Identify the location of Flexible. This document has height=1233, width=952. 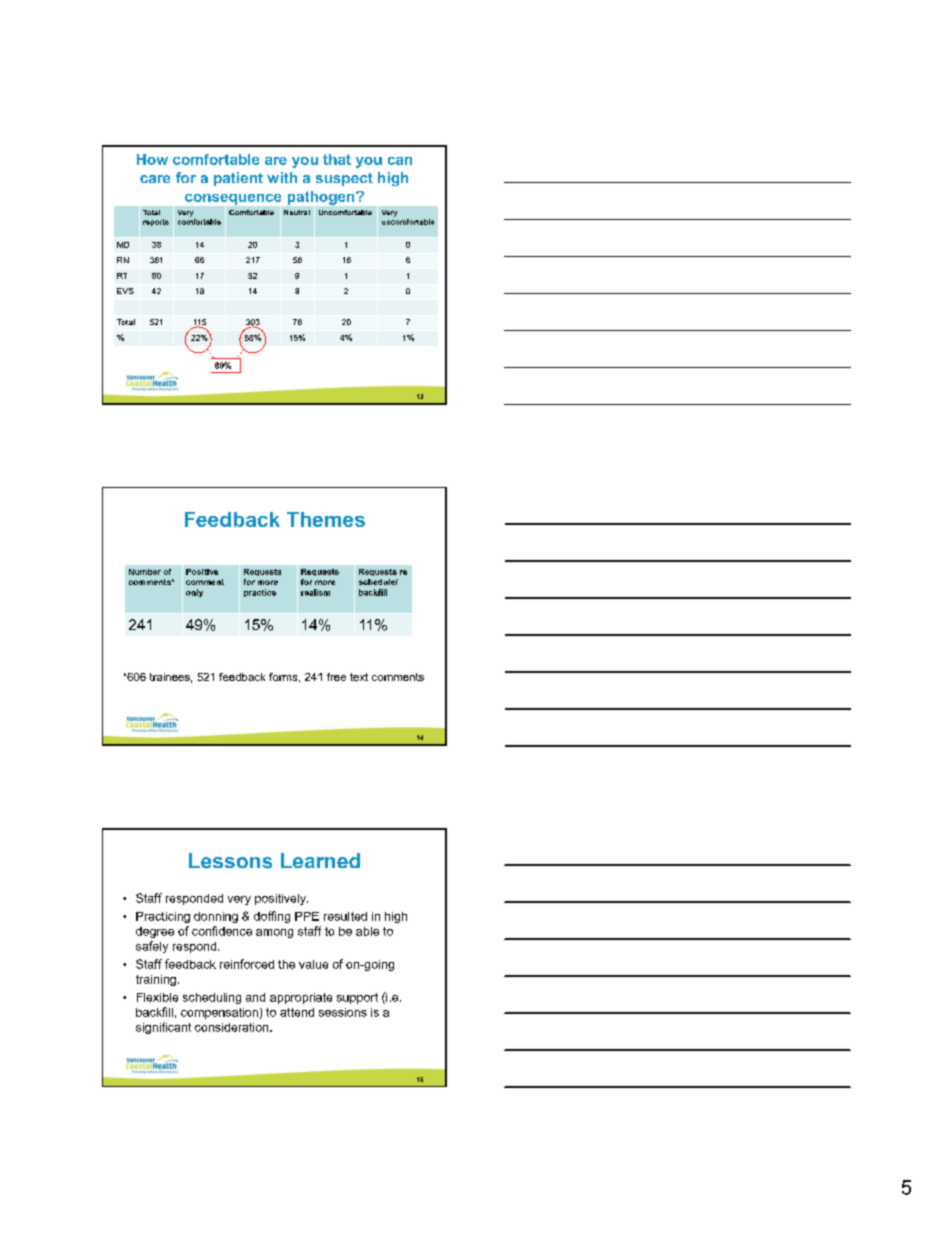
(157, 997).
